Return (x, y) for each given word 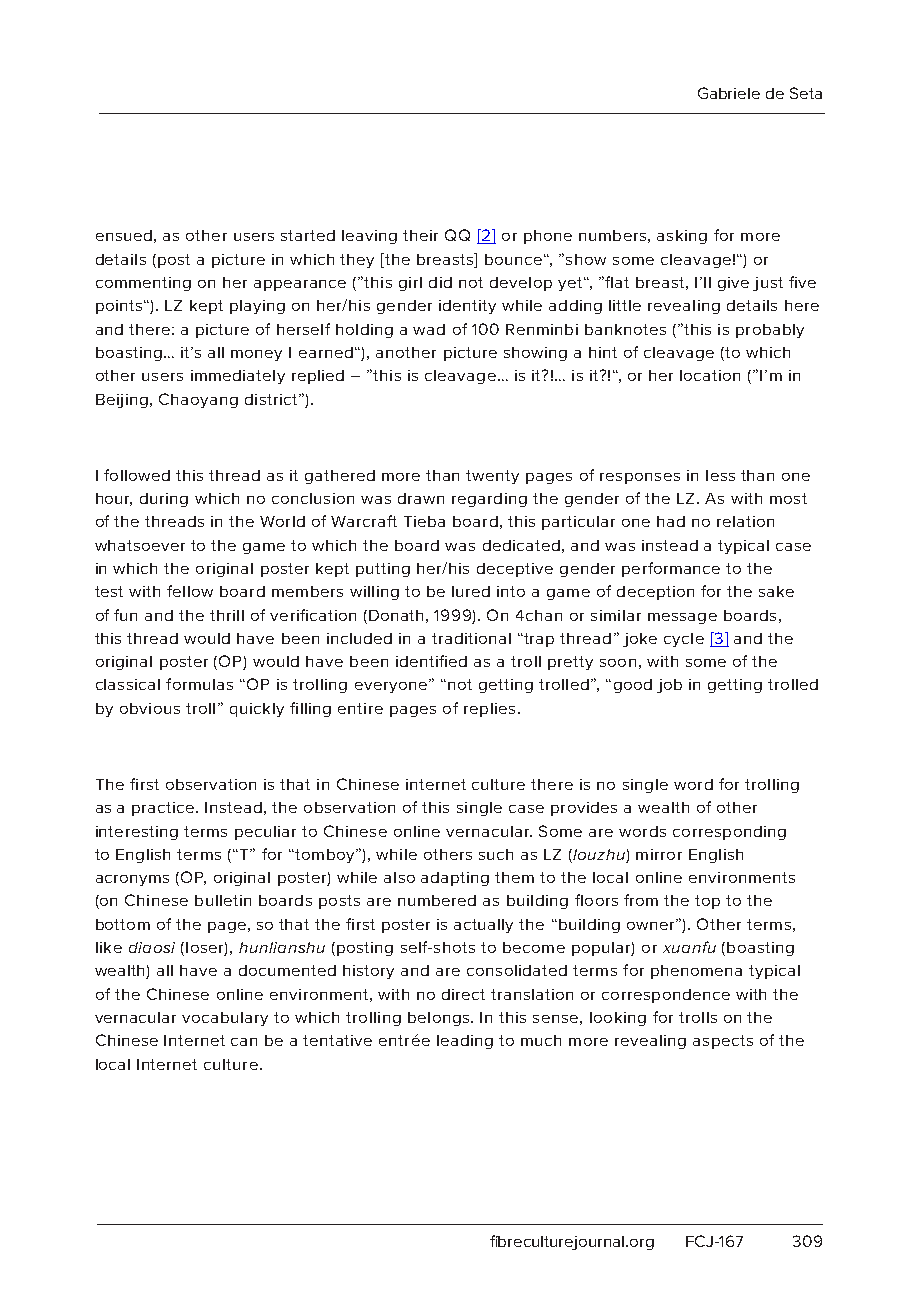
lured (471, 591)
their (420, 235)
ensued (124, 235)
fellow (190, 591)
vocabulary (225, 1019)
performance (671, 569)
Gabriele (729, 93)
